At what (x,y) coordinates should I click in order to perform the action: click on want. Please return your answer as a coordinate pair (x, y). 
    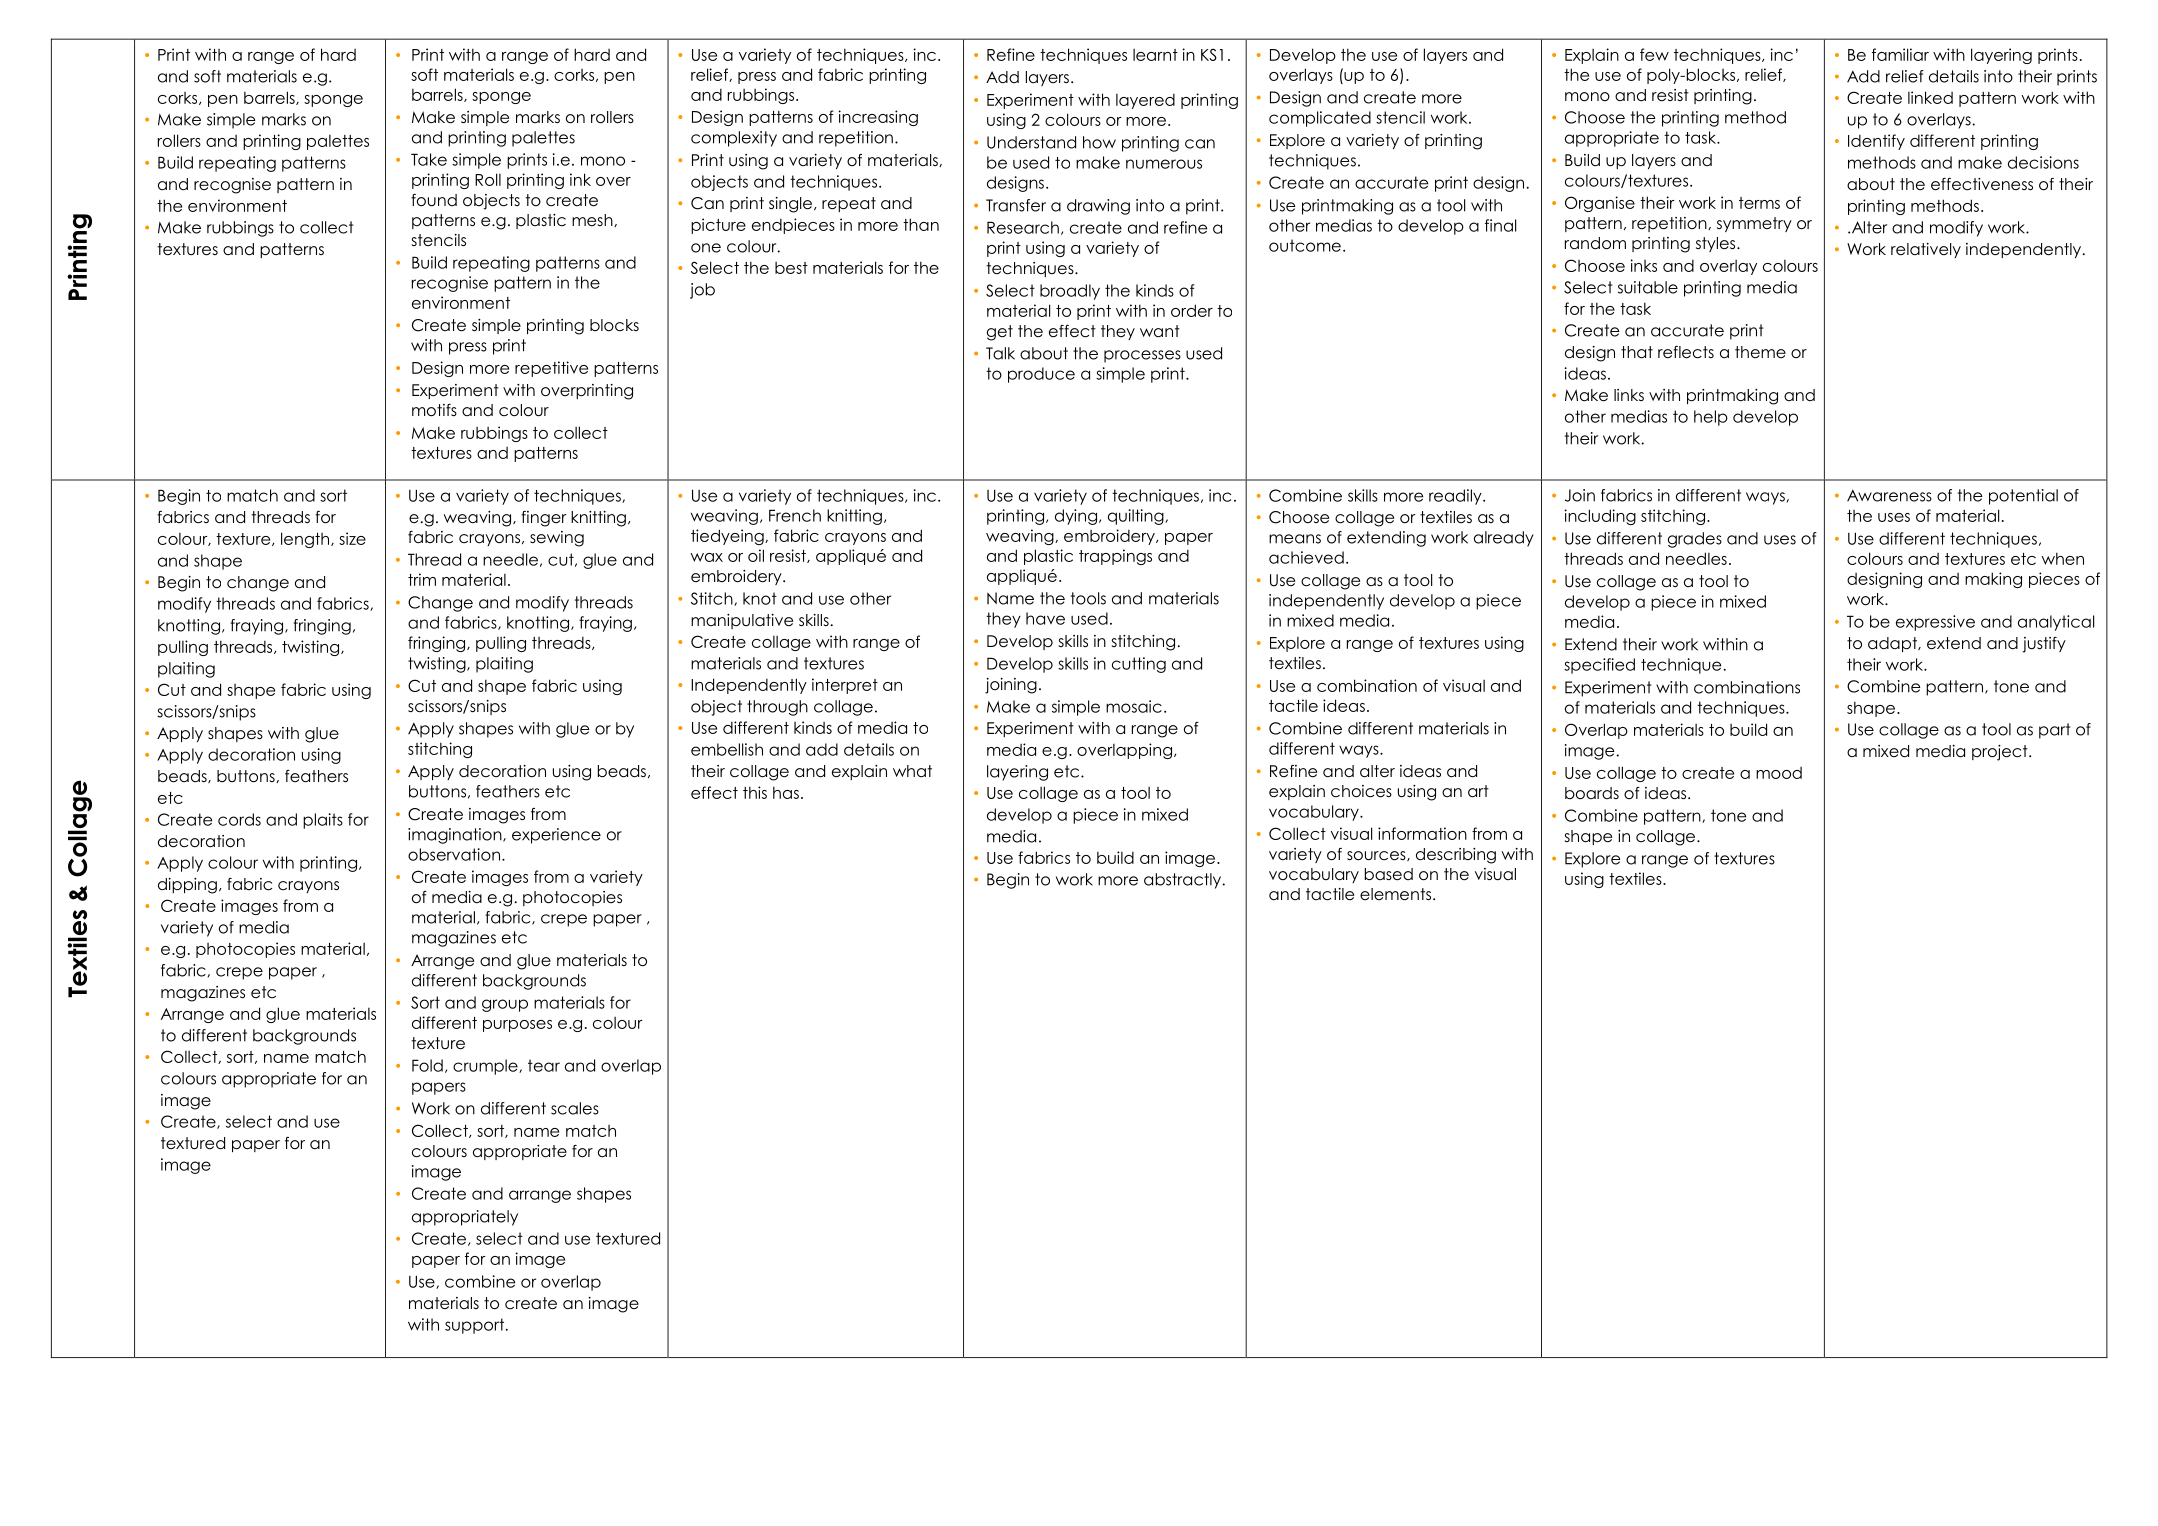
    Looking at the image, I should click on (1160, 331).
